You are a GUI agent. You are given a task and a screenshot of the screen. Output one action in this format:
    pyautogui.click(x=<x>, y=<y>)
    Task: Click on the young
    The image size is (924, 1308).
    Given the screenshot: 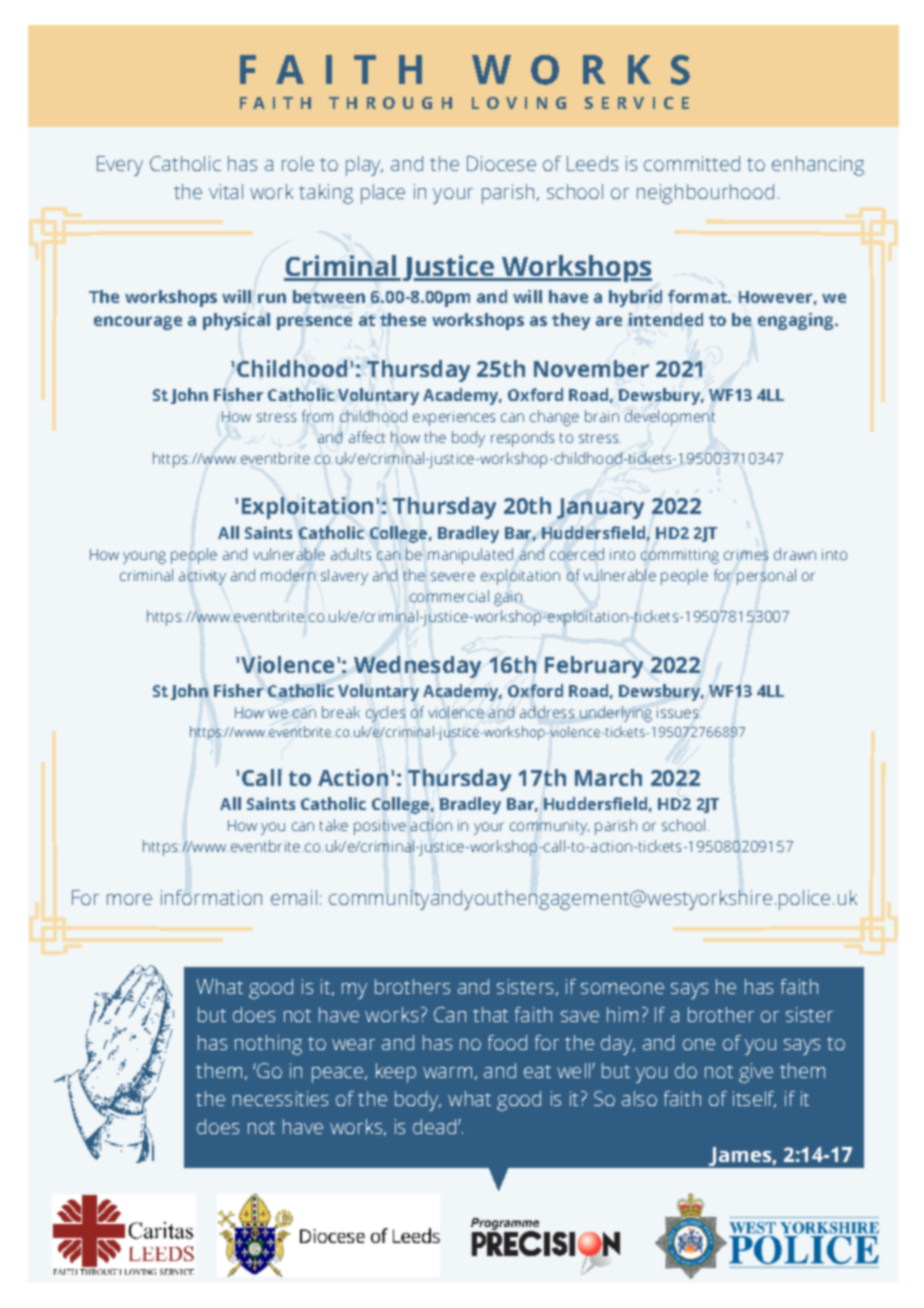 What is the action you would take?
    pyautogui.click(x=144, y=557)
